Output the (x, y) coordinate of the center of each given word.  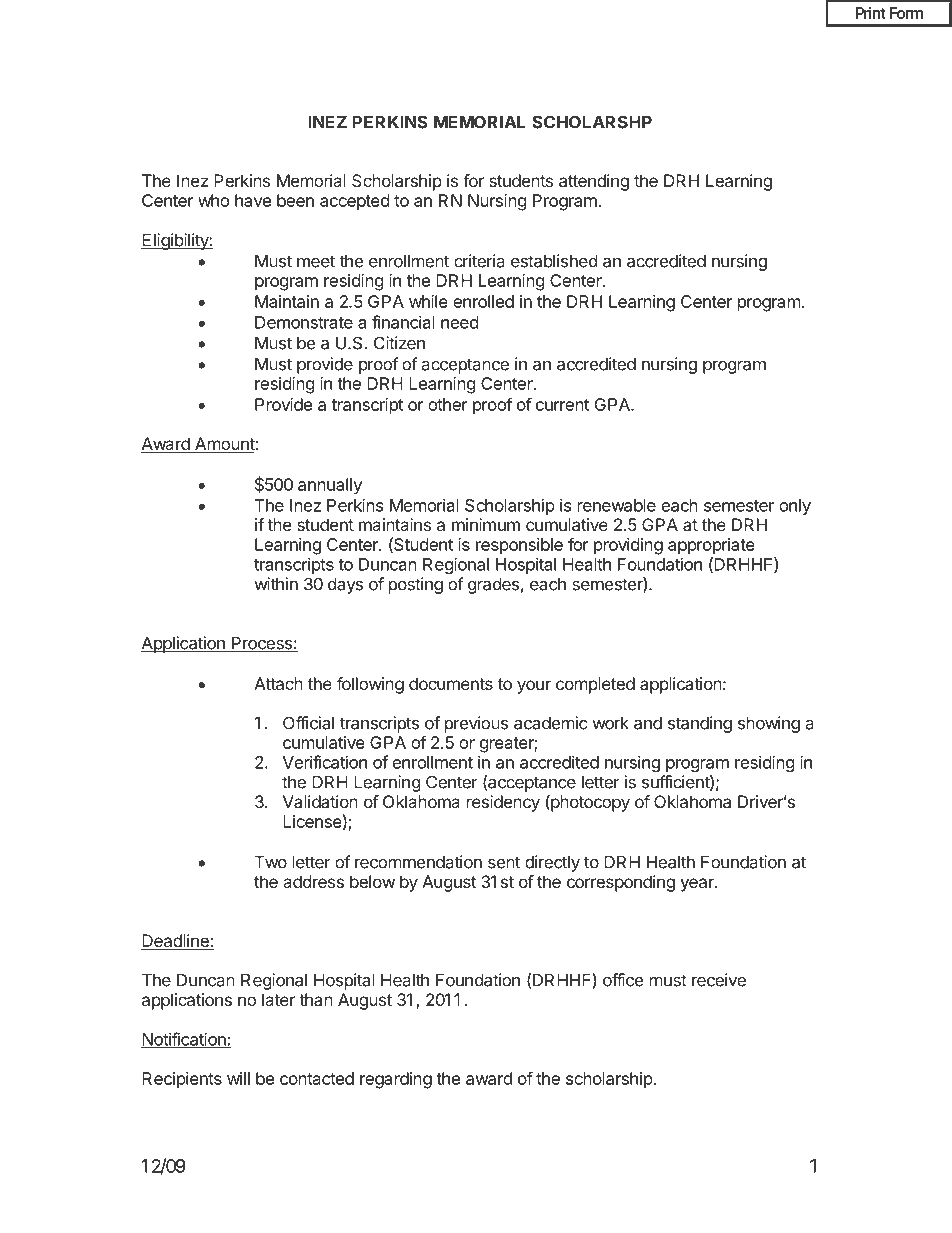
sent (504, 862)
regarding (396, 1080)
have (253, 200)
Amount (224, 445)
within (276, 584)
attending (594, 182)
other (448, 404)
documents (451, 683)
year (698, 885)
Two (271, 862)
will (238, 1078)
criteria (479, 261)
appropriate (711, 546)
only (795, 507)
